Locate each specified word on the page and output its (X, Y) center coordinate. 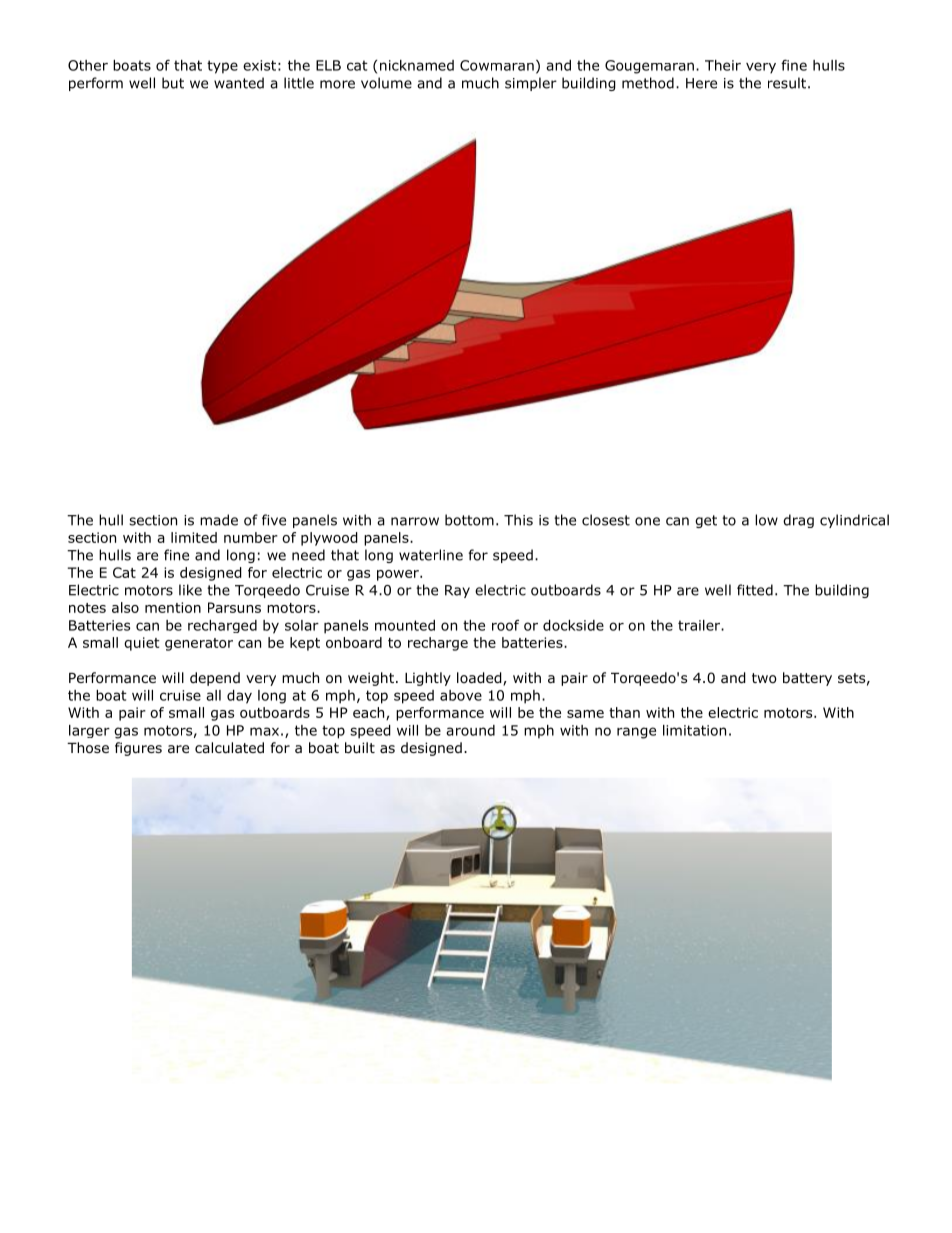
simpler (531, 84)
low (766, 520)
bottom (469, 520)
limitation (694, 730)
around (470, 730)
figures (138, 749)
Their (723, 65)
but (173, 83)
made (219, 520)
